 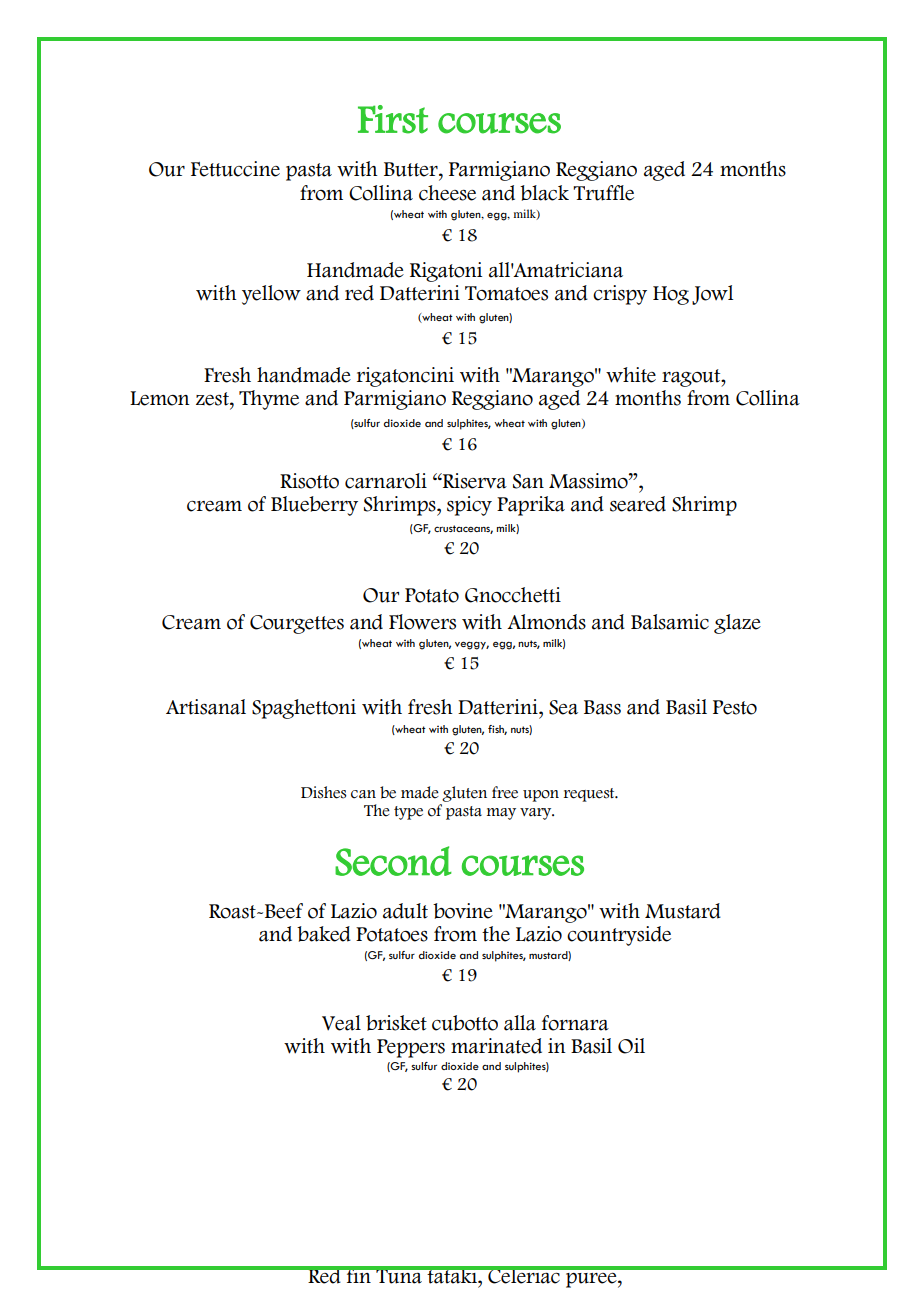 What do you see at coordinates (496, 1046) in the screenshot?
I see `marinated` at bounding box center [496, 1046].
